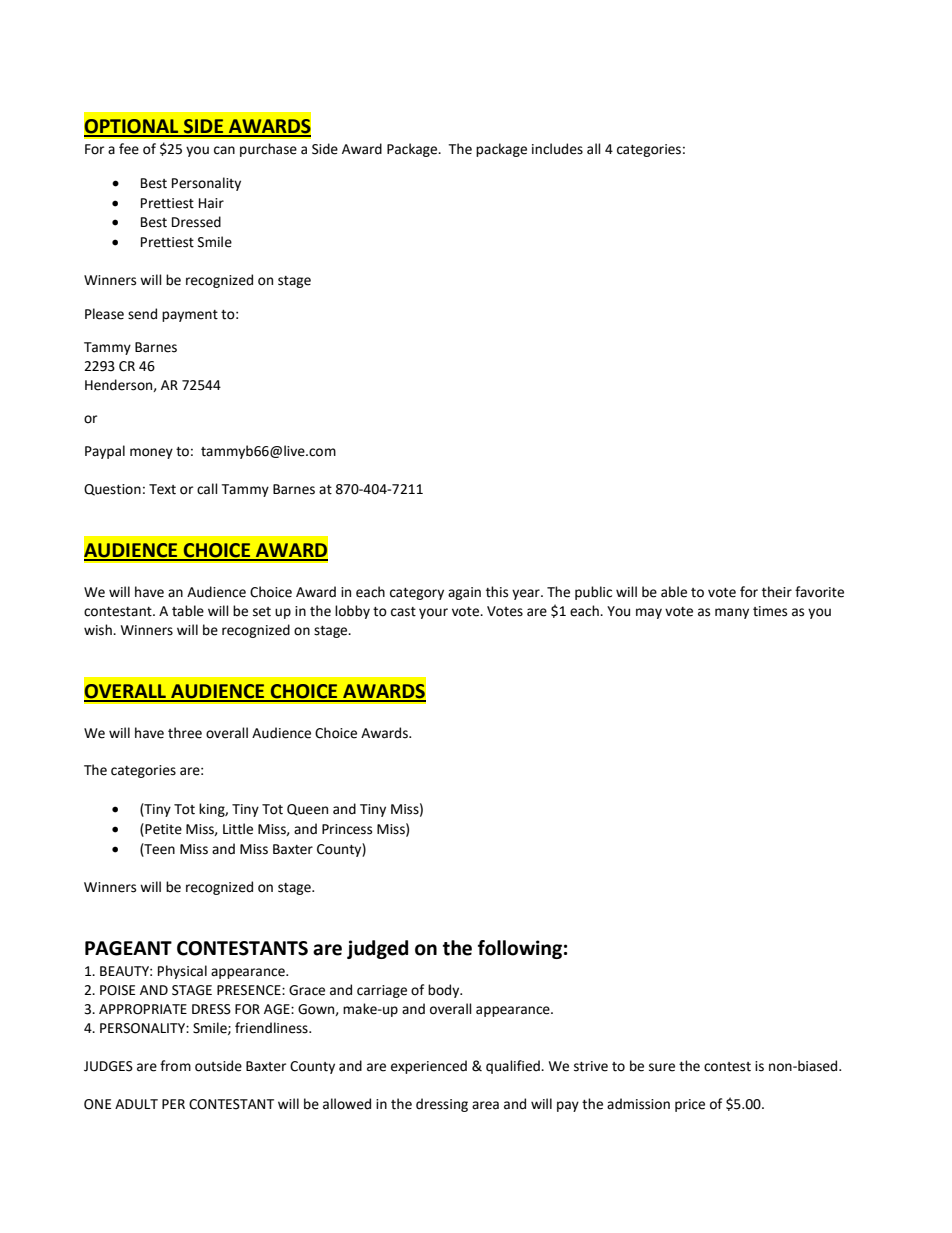  I want to click on Hair, so click(211, 203).
